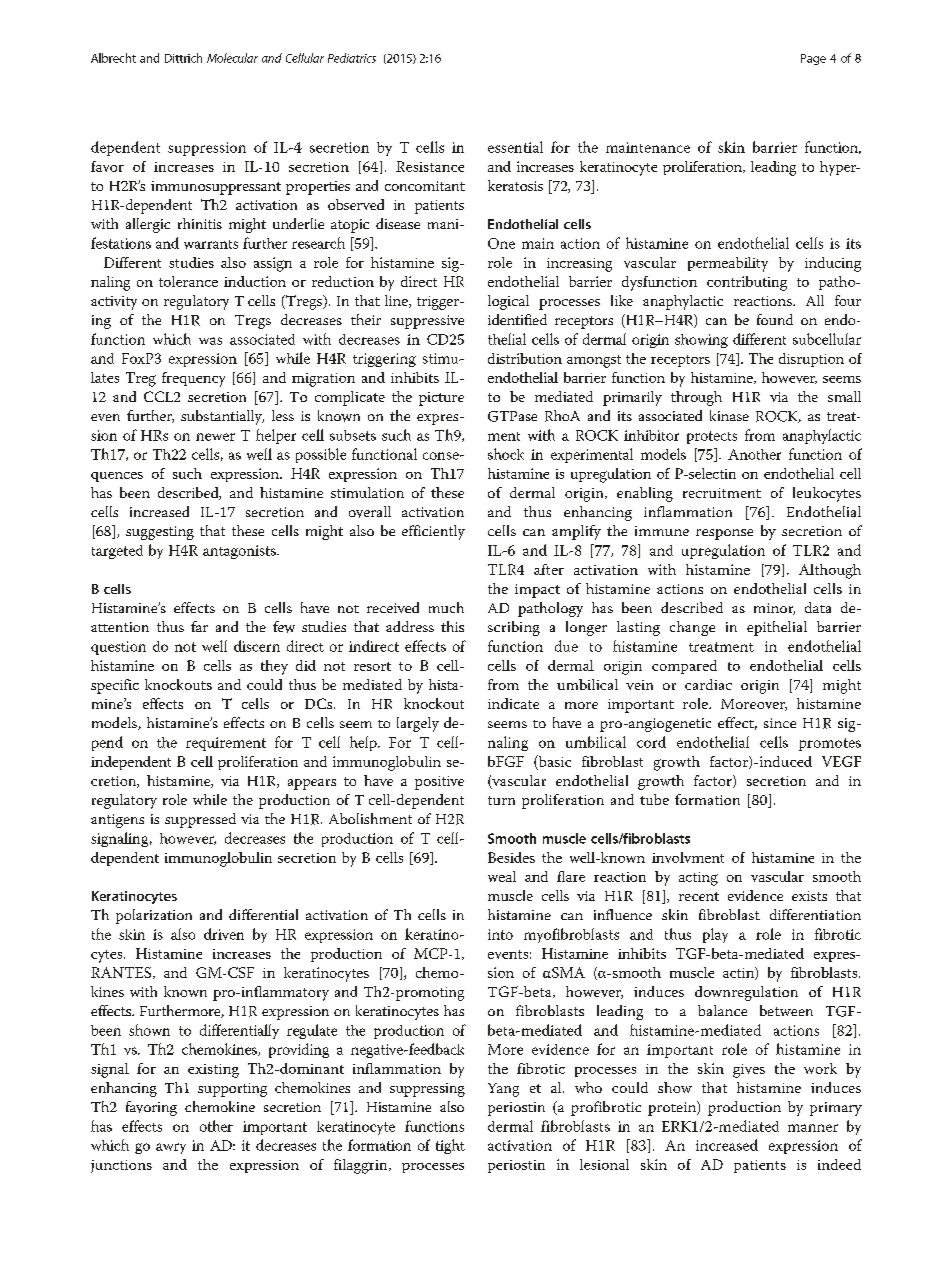 The image size is (952, 1265). What do you see at coordinates (171, 1148) in the image?
I see `awry` at bounding box center [171, 1148].
